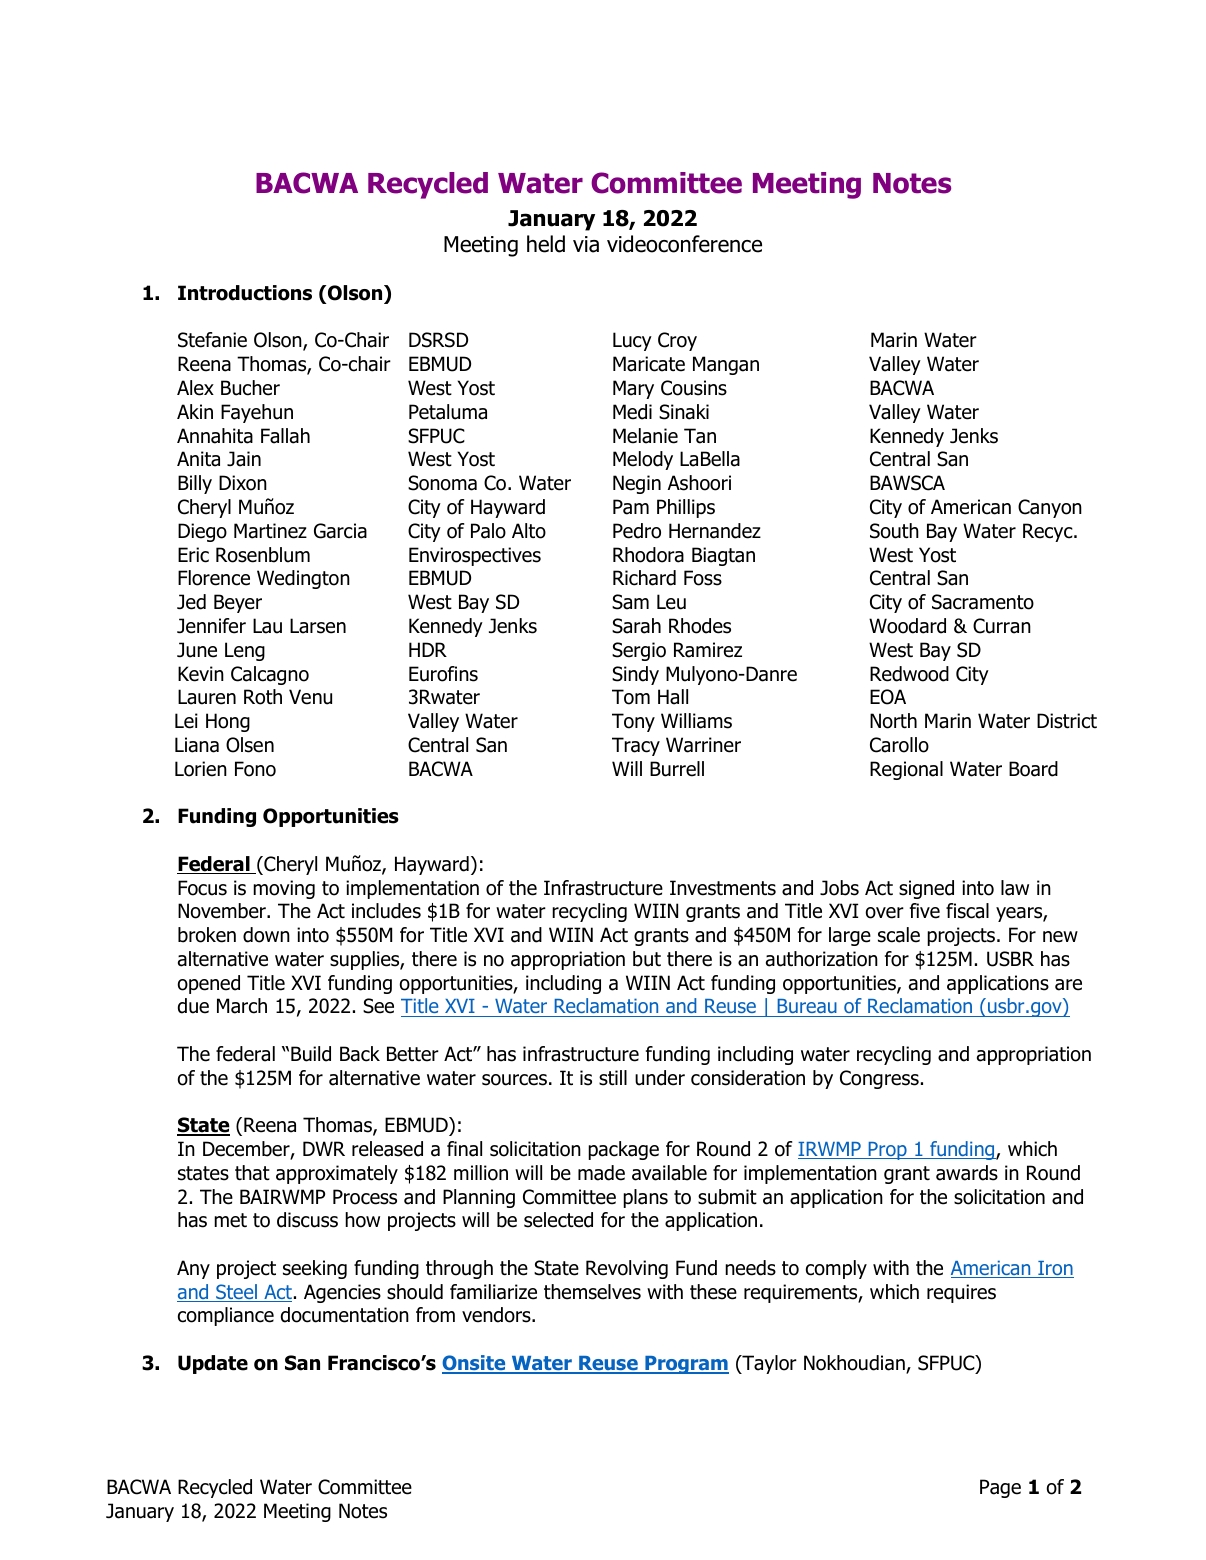 This image has height=1560, width=1206. Describe the element at coordinates (245, 293) in the image. I see `Introductions` at that location.
